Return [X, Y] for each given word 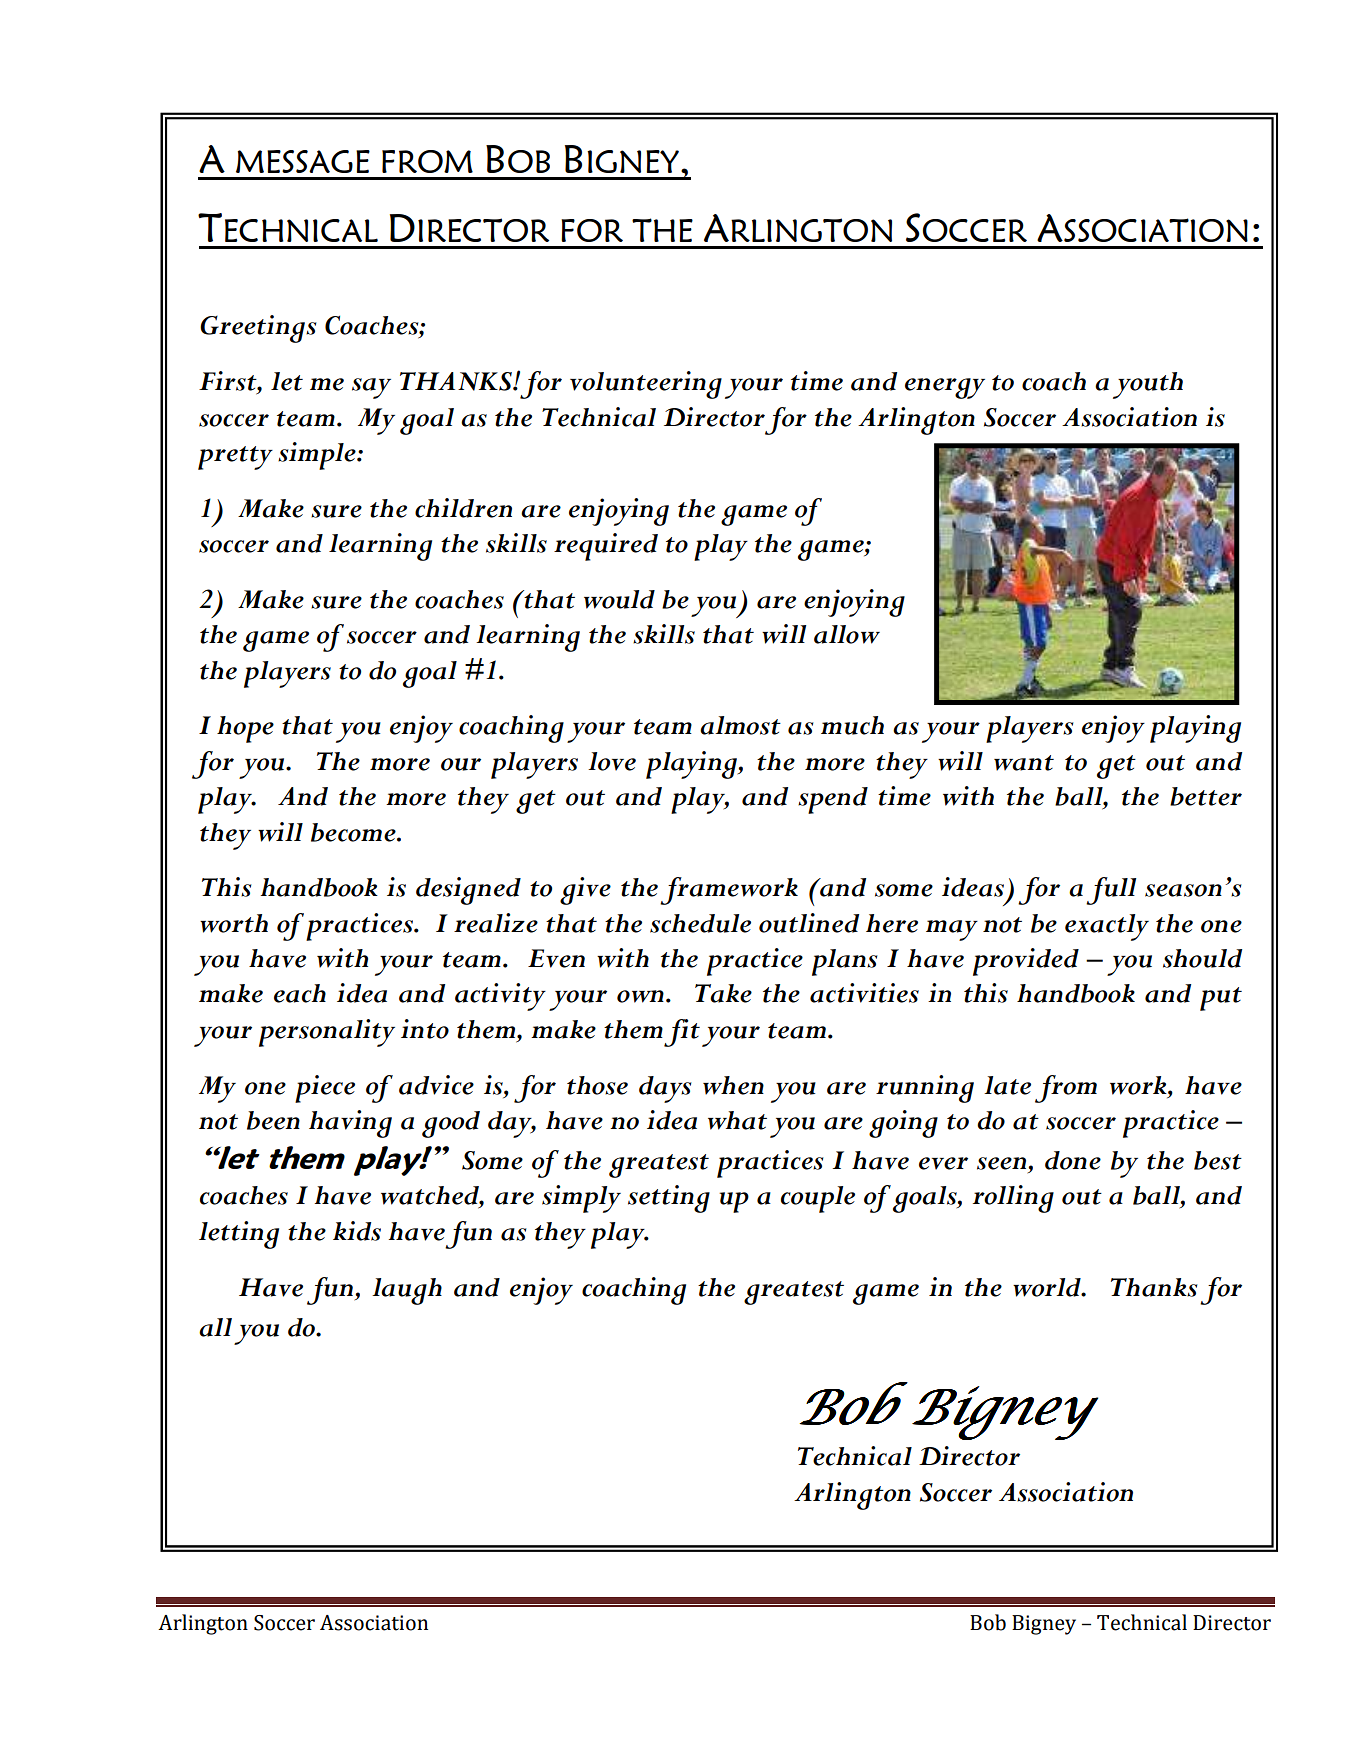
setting [669, 1199]
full [1111, 891]
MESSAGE [303, 161]
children [463, 508]
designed [468, 891]
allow [847, 634]
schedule [700, 923]
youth [1148, 385]
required [606, 547]
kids [357, 1231]
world [1048, 1287]
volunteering [646, 385]
